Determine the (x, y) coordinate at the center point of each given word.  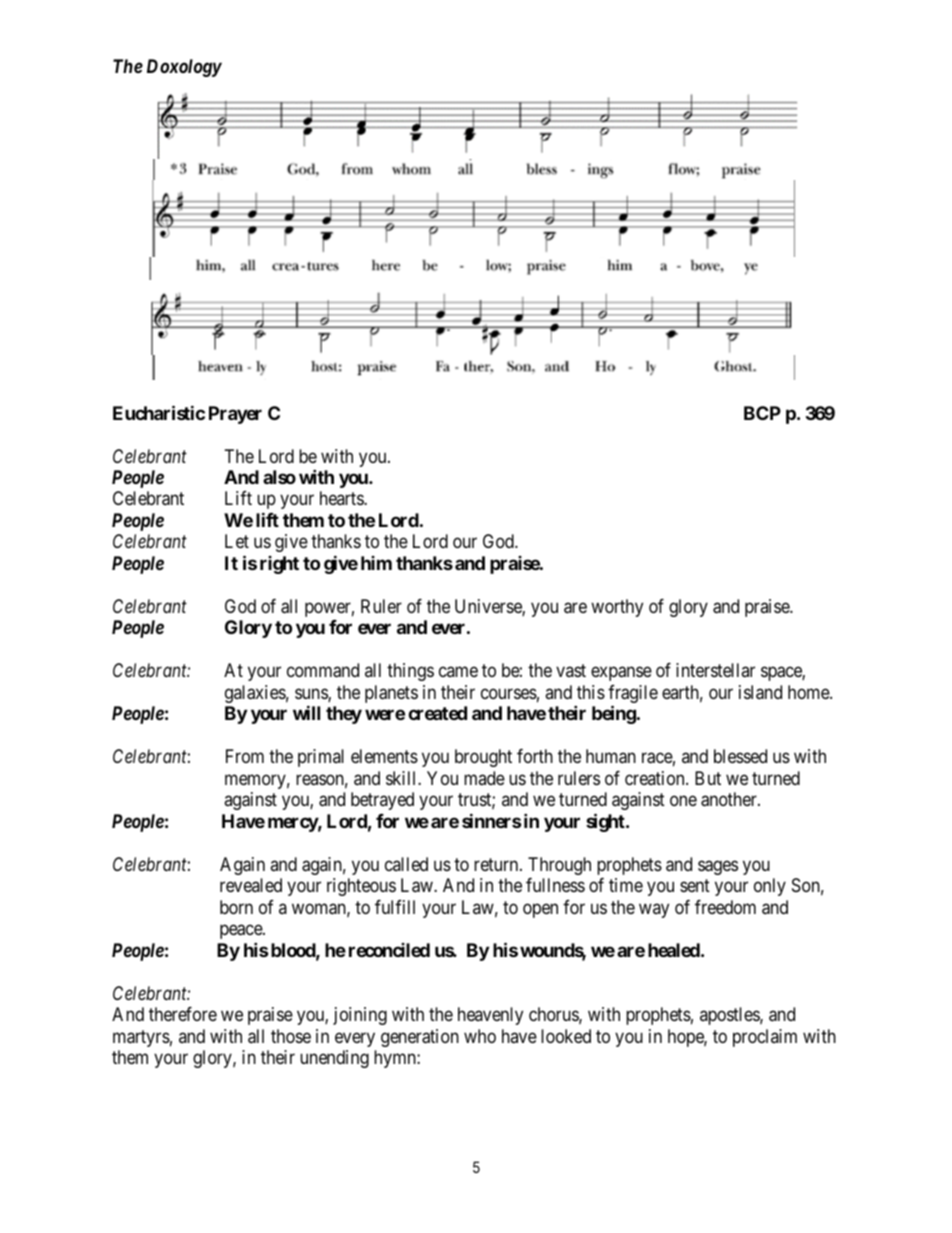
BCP (762, 413)
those (291, 1036)
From (245, 756)
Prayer (235, 415)
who (480, 1036)
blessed (740, 756)
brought (483, 758)
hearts (342, 498)
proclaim (765, 1038)
